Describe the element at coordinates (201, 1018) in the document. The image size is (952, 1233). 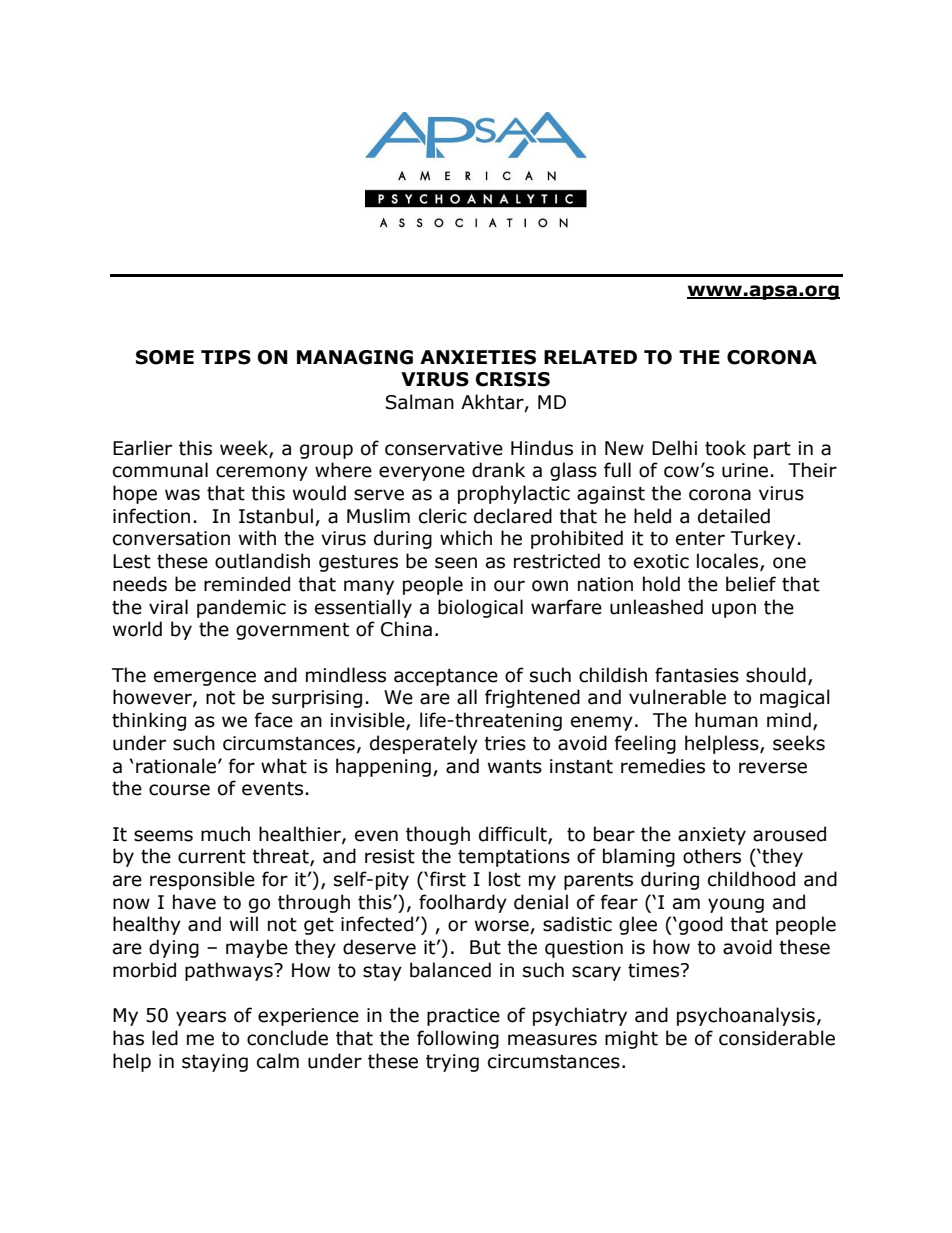
I see `years` at that location.
